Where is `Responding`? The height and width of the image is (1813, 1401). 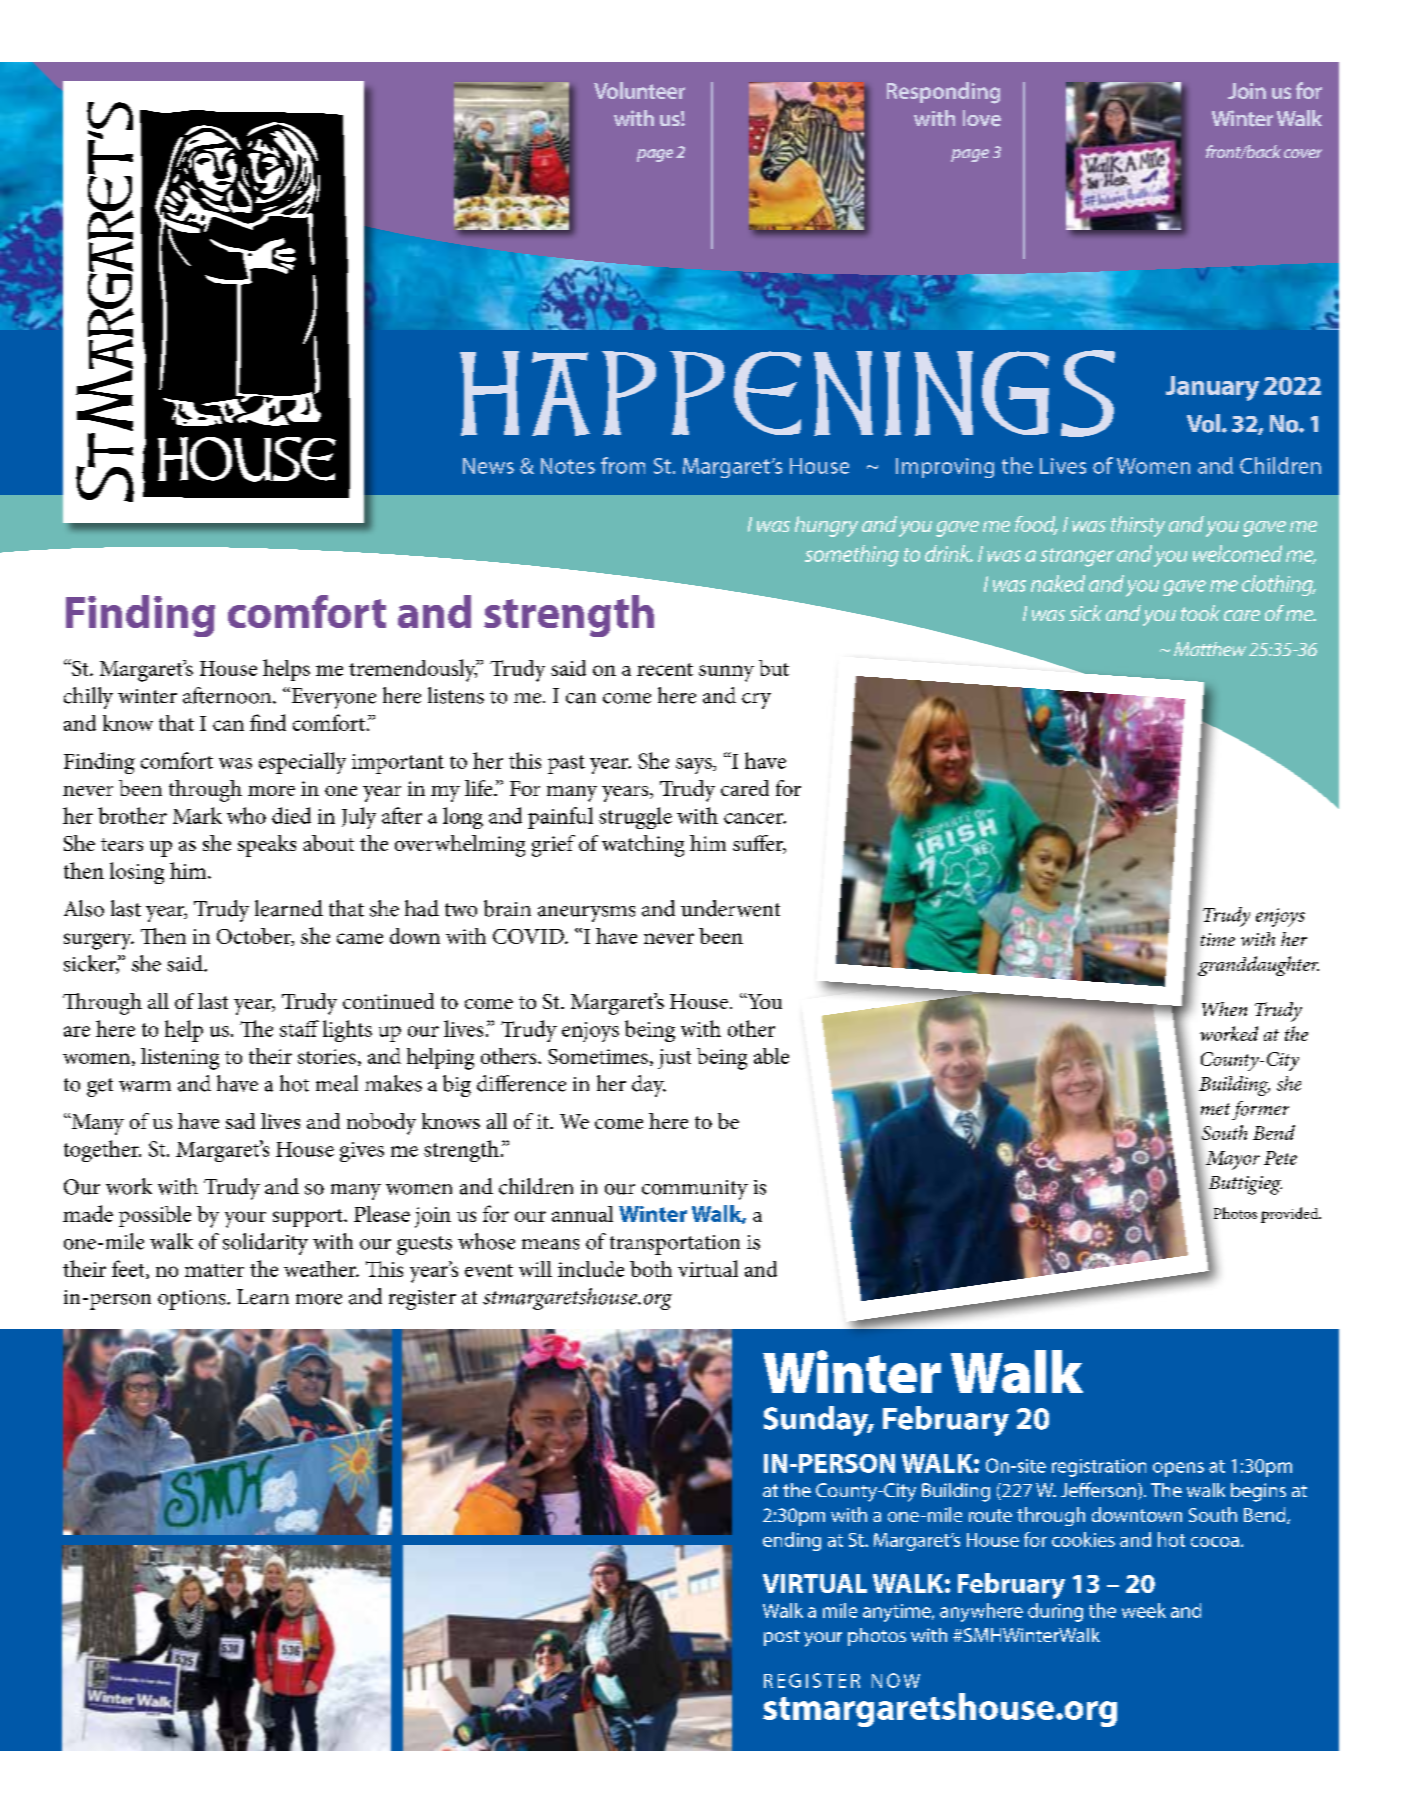 Responding is located at coordinates (943, 93).
